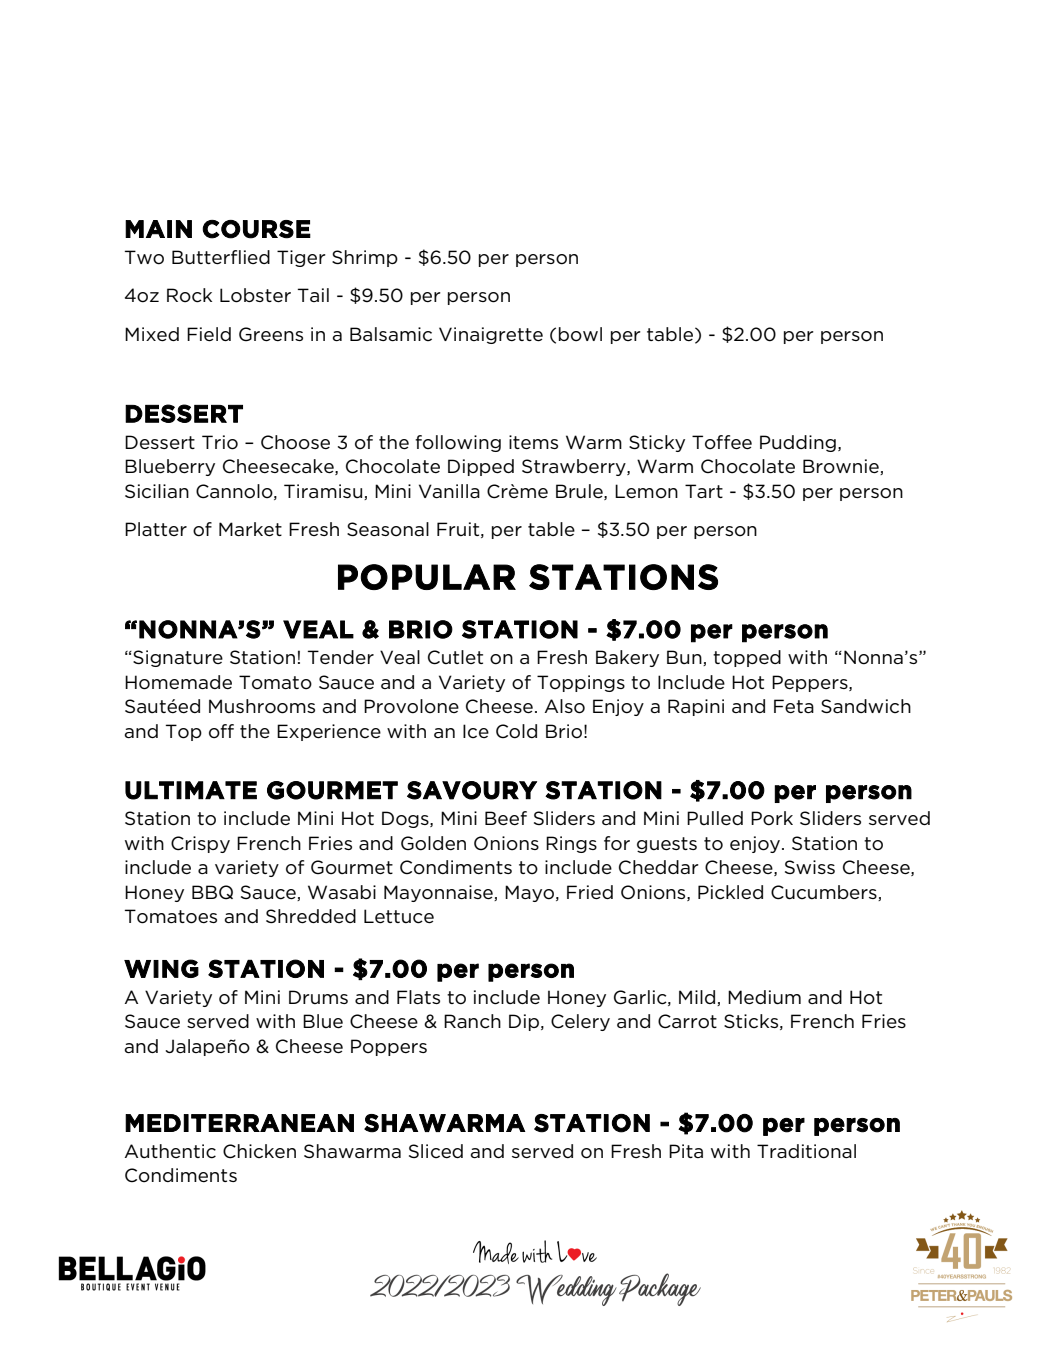 This page has width=1056, height=1366. What do you see at coordinates (491, 335) in the page?
I see `Vinaigrette` at bounding box center [491, 335].
